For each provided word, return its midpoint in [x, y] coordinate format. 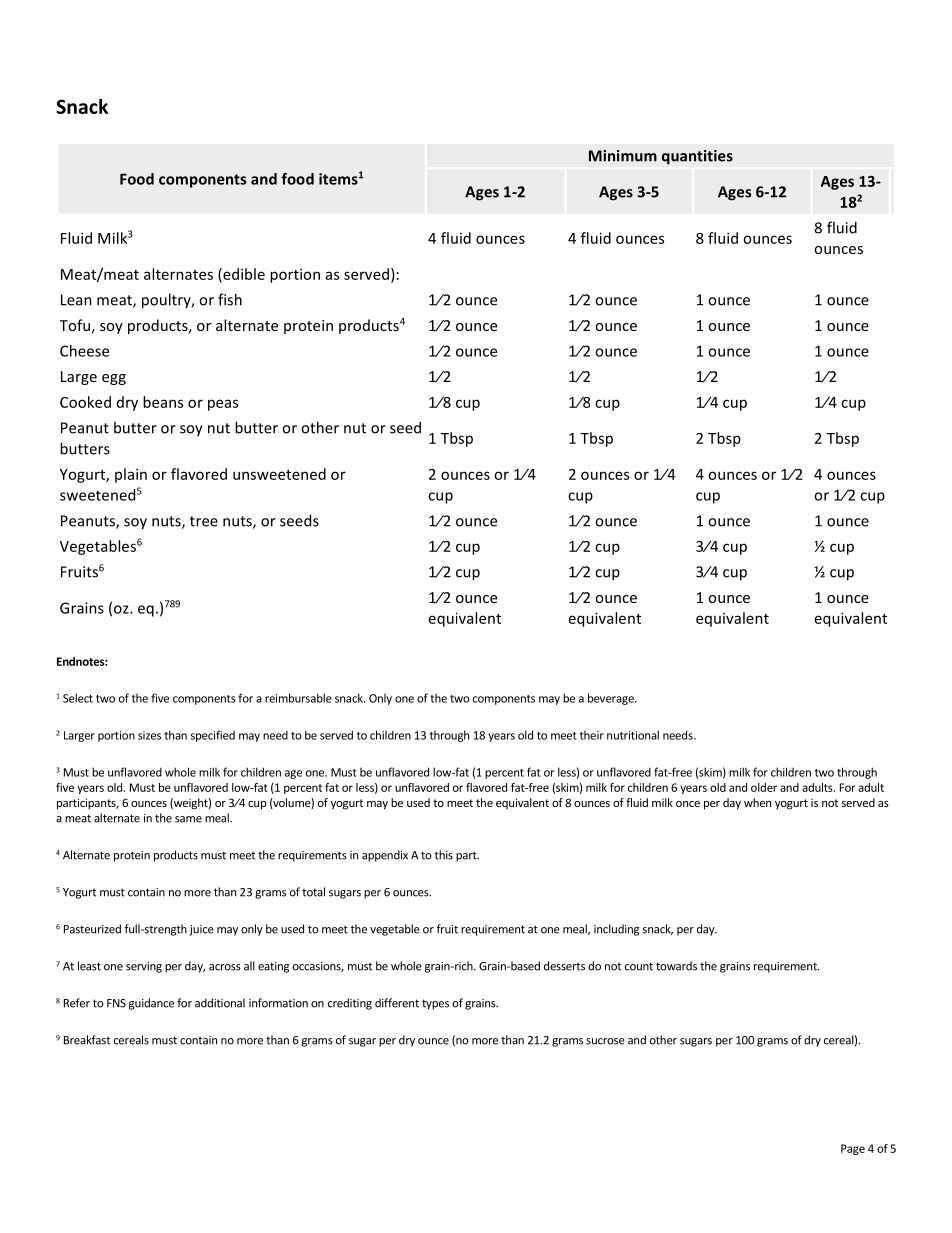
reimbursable [298, 698]
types [435, 1004]
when [757, 802]
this [443, 855]
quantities [697, 157]
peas [223, 405]
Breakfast [87, 1040]
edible [243, 275]
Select [78, 698]
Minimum [623, 156]
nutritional [633, 735]
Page [853, 1149]
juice [201, 930]
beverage [612, 699]
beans [163, 402]
